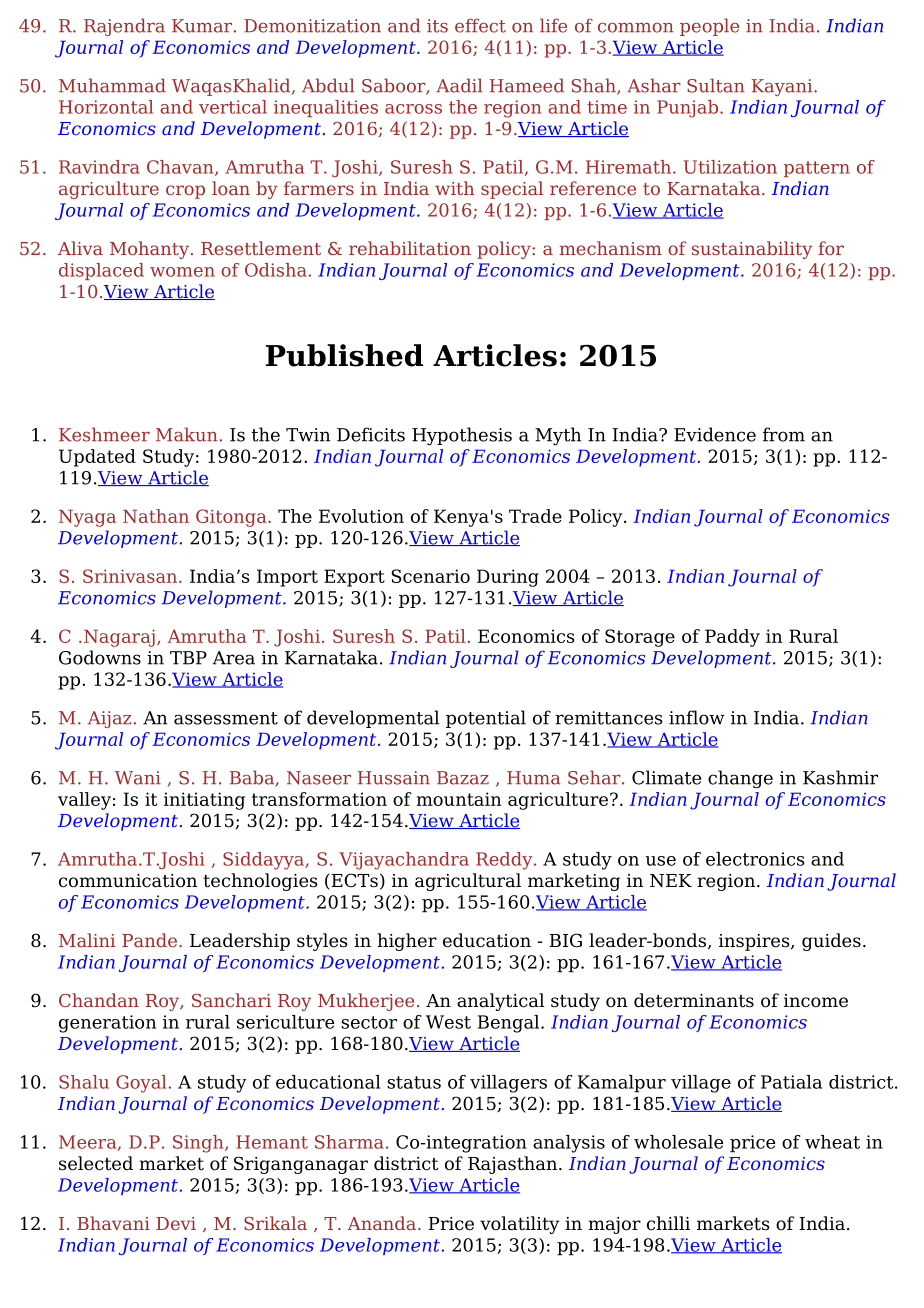 This image has height=1308, width=924. Describe the element at coordinates (668, 1223) in the image. I see `chilli` at that location.
